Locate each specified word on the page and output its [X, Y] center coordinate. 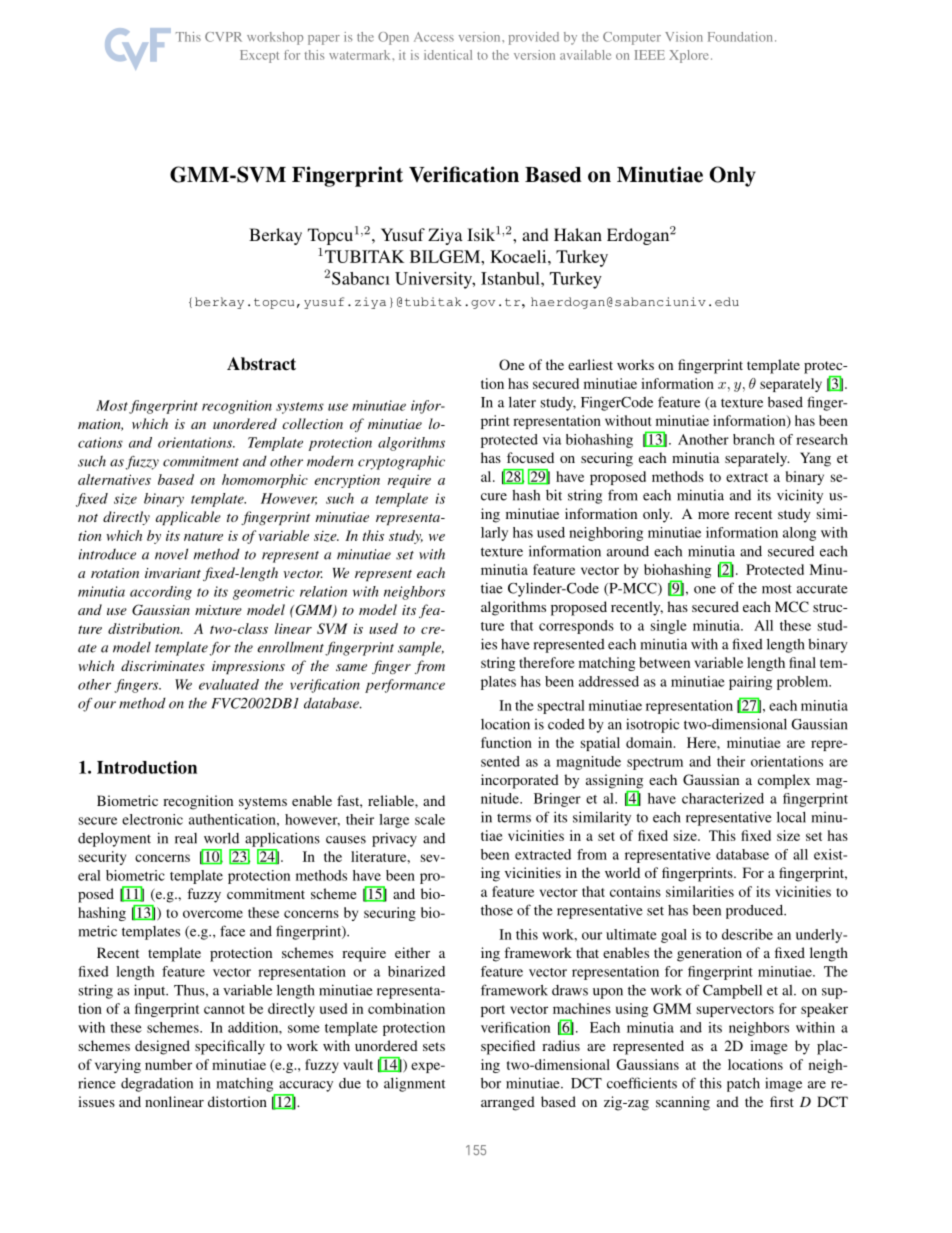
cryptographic [401, 462]
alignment [414, 1084]
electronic [152, 819]
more [713, 515]
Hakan [578, 234]
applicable [188, 518]
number [168, 1064]
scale [430, 819]
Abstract [261, 364]
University [435, 280]
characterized [723, 798]
